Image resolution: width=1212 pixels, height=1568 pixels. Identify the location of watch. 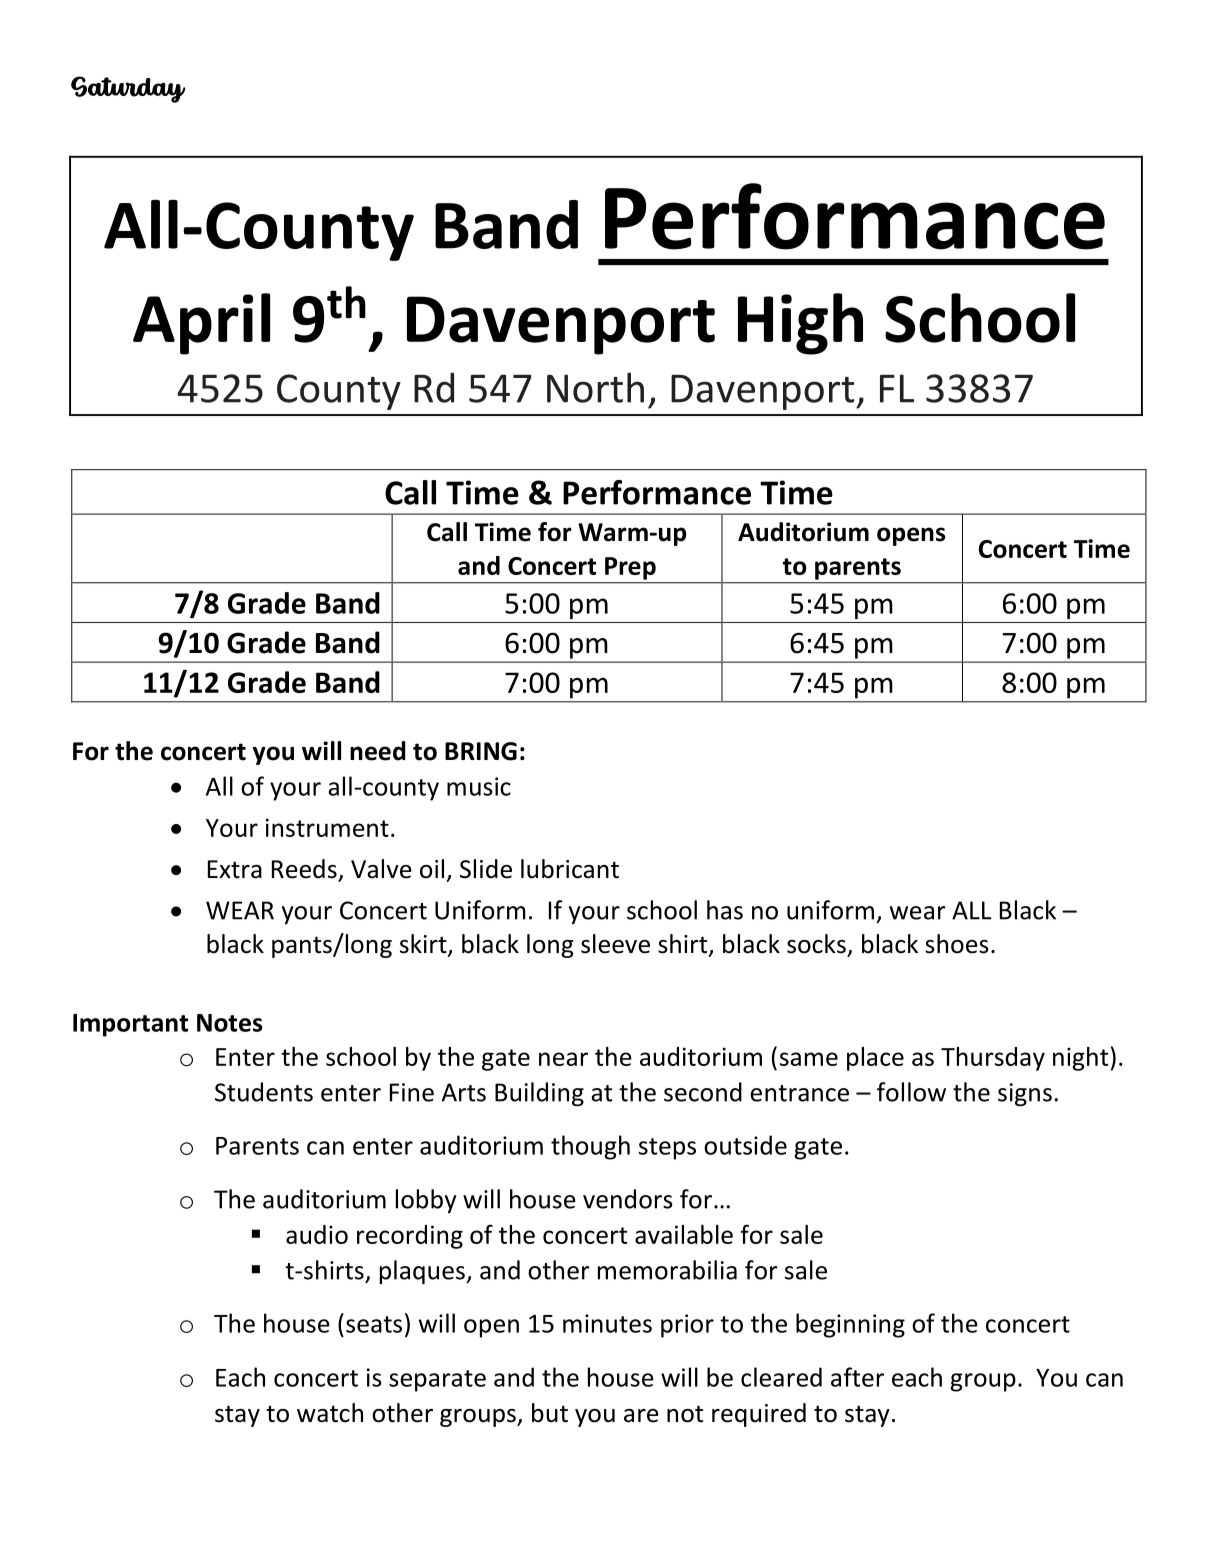
(330, 1413).
